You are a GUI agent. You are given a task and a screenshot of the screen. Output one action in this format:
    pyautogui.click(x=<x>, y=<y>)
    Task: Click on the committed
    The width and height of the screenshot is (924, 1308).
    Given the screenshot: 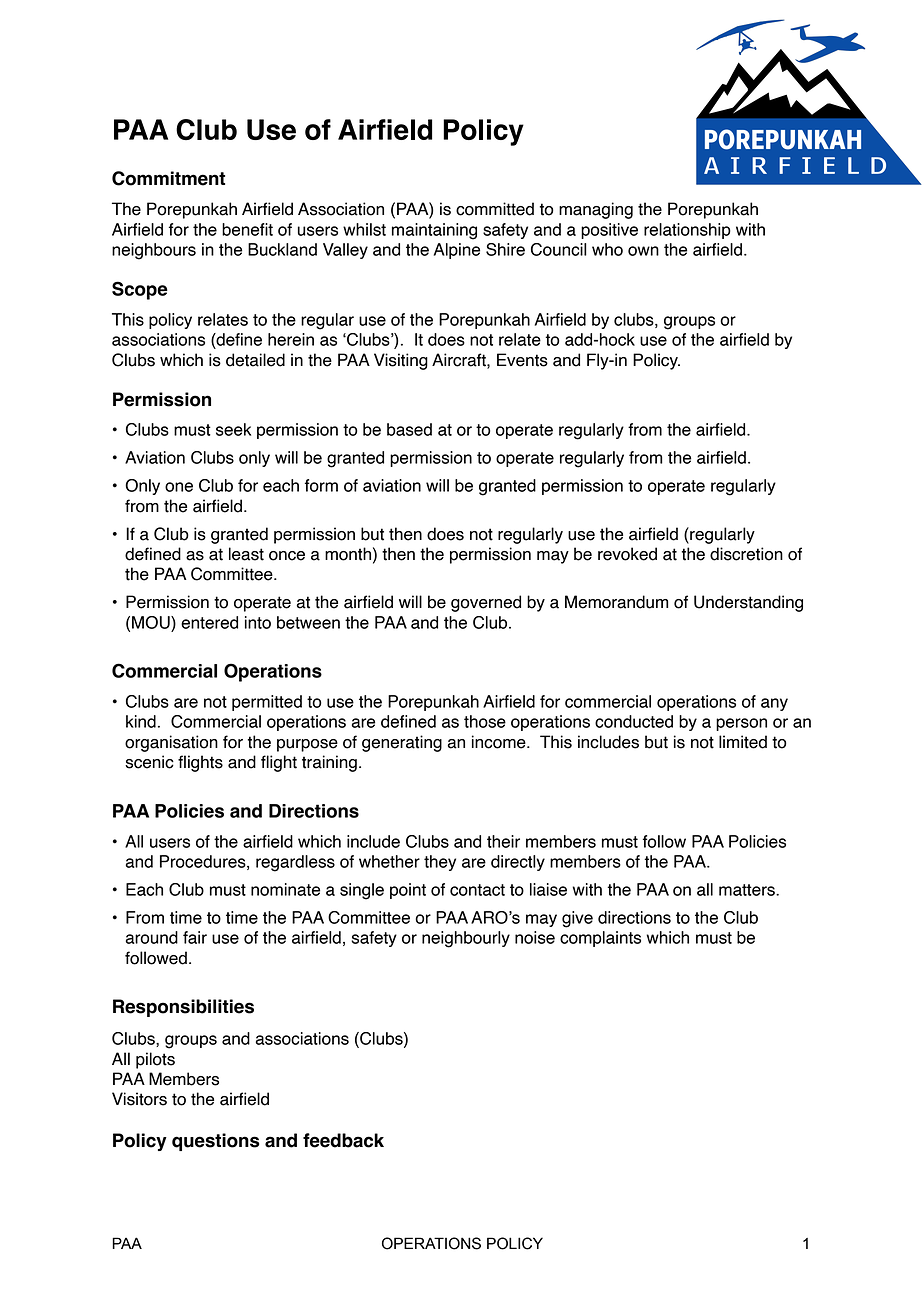 What is the action you would take?
    pyautogui.click(x=495, y=209)
